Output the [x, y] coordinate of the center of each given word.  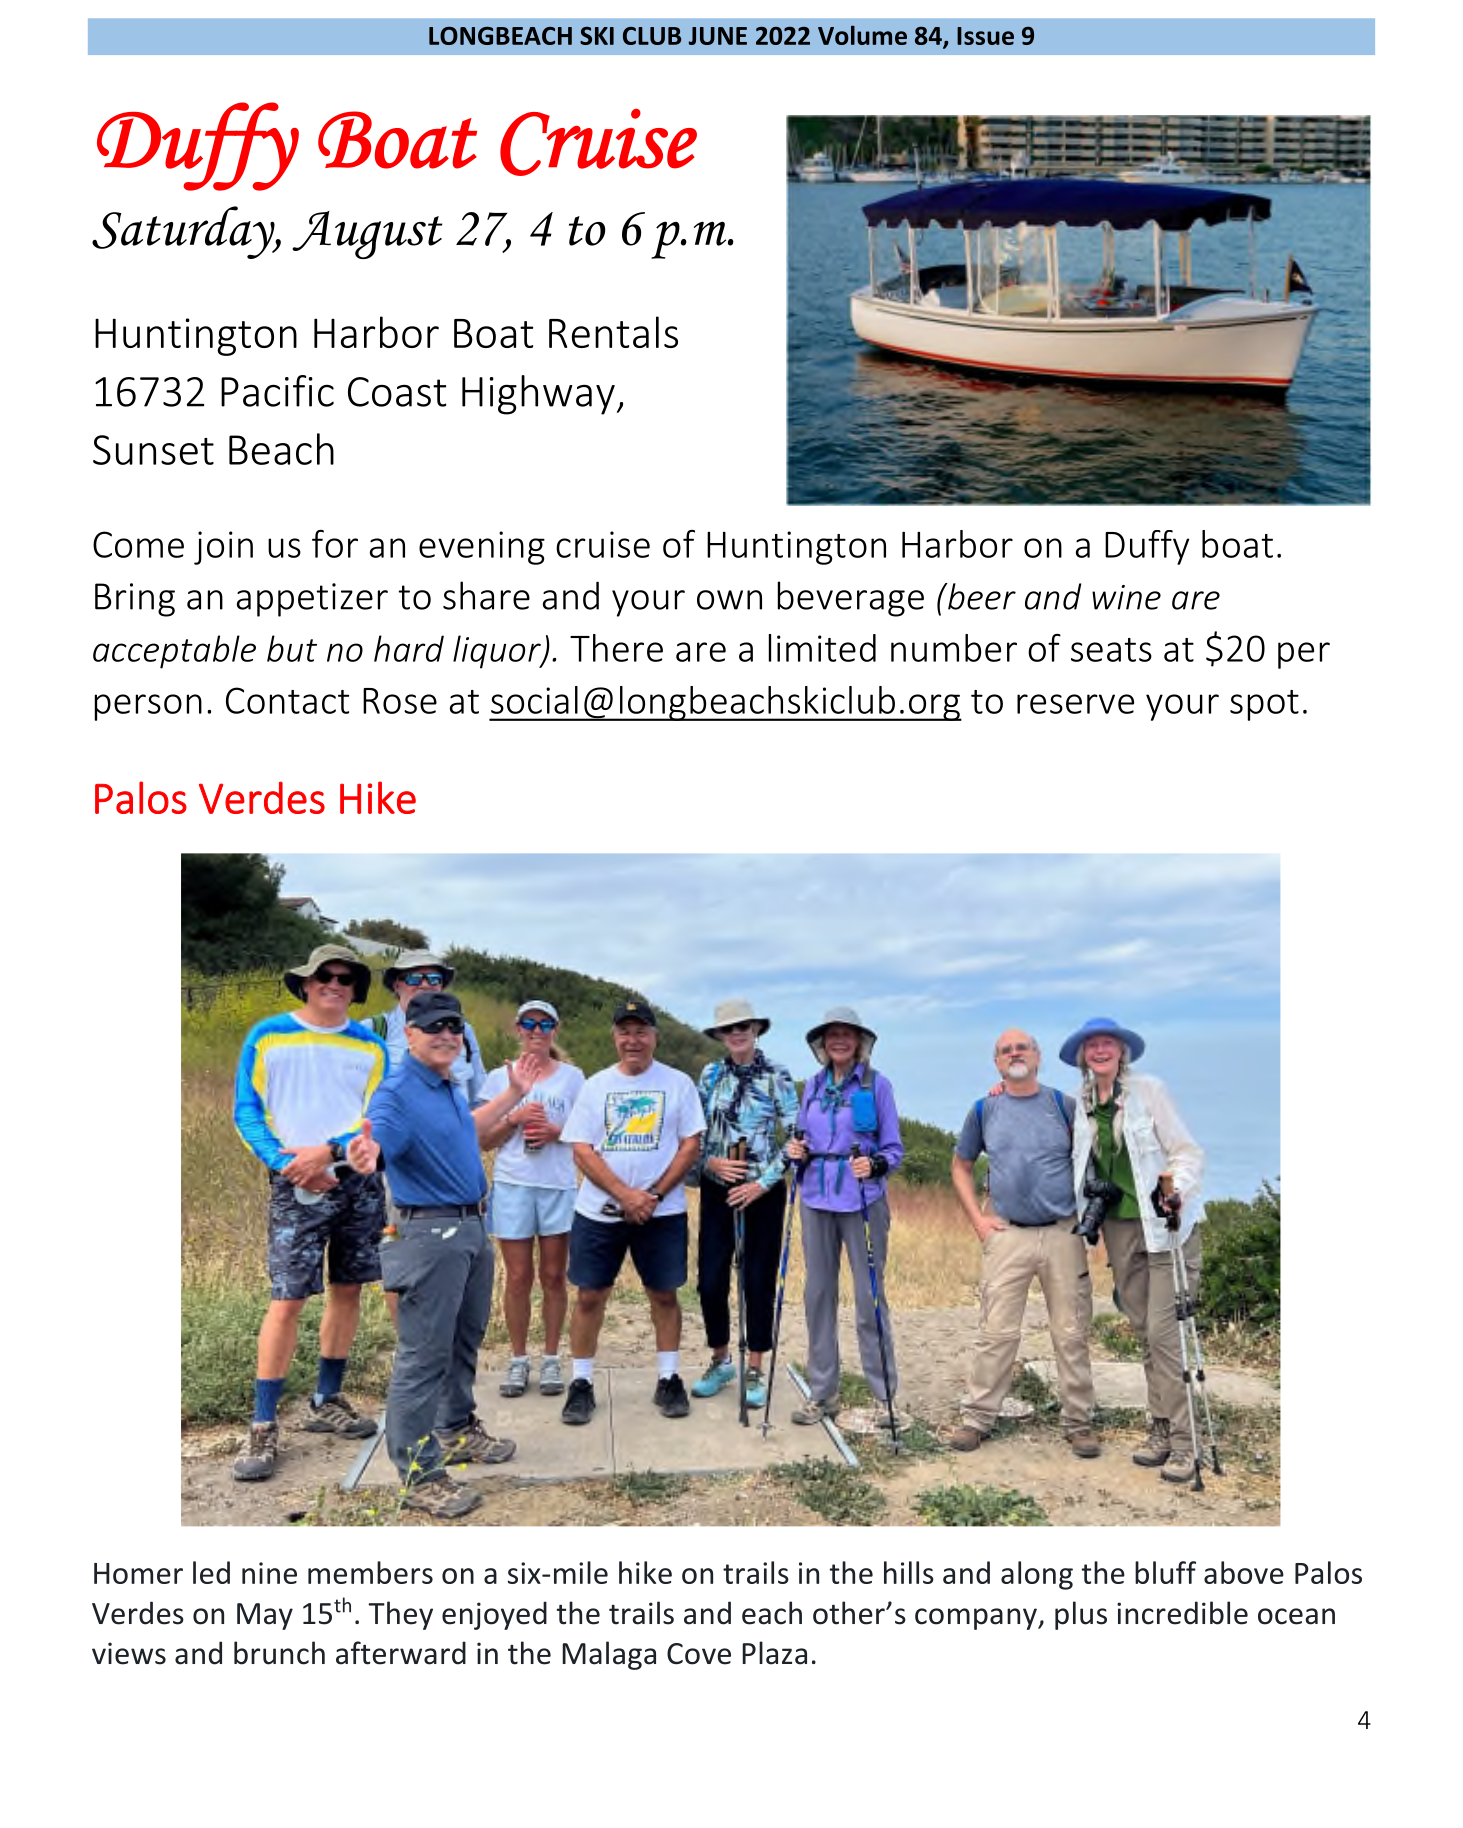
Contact [287, 700]
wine [1126, 597]
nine [269, 1573]
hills [909, 1572]
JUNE [718, 36]
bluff [1165, 1572]
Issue [985, 36]
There [616, 648]
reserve [1075, 704]
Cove [699, 1654]
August [367, 235]
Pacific [277, 391]
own [729, 600]
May [265, 1616]
